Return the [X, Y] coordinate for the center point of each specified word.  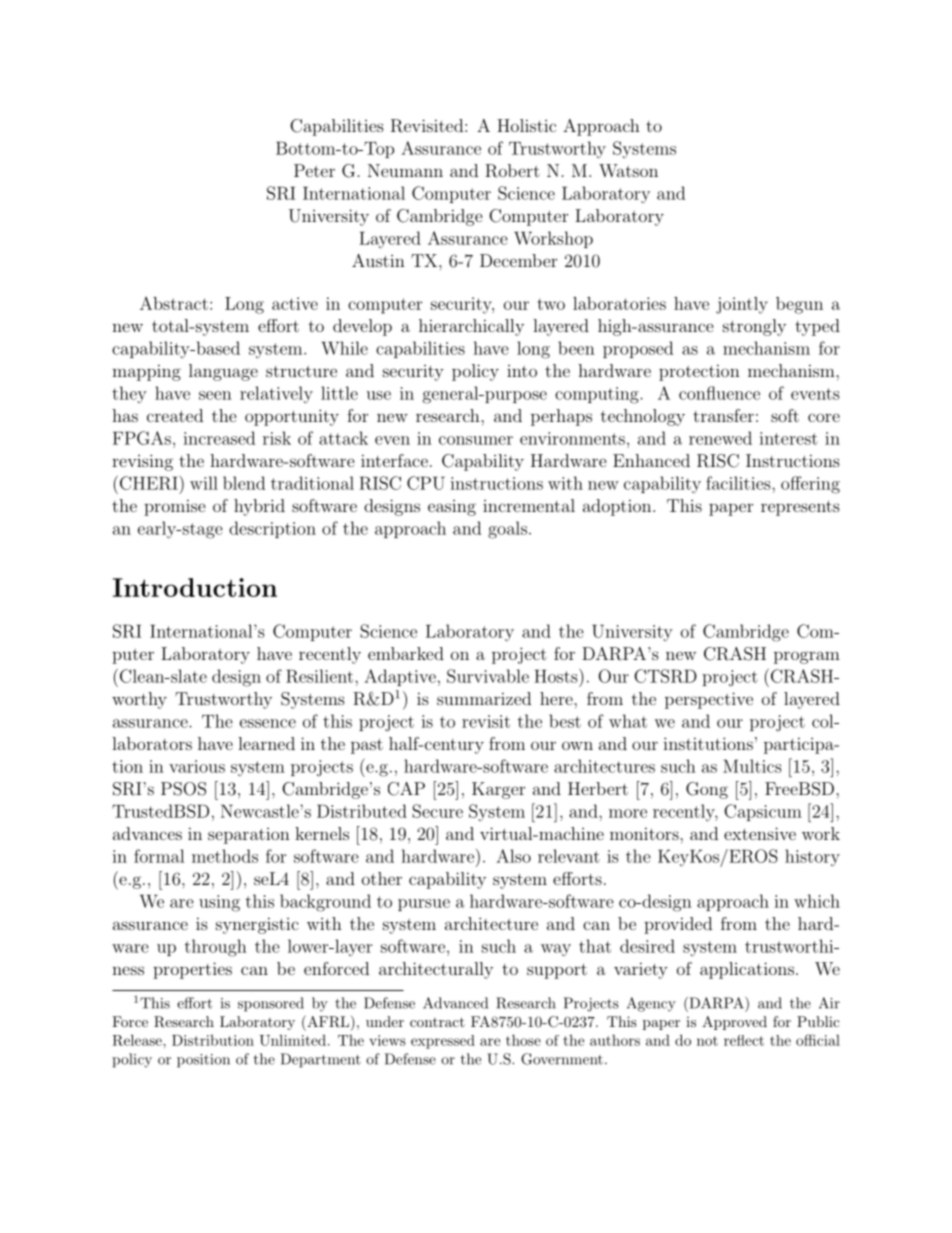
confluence [719, 393]
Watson [628, 170]
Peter [314, 170]
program [807, 657]
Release [138, 1040]
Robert [512, 171]
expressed [443, 1042]
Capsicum [763, 812]
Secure [437, 811]
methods [225, 856]
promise [175, 507]
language [223, 372]
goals [507, 530]
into [522, 371]
